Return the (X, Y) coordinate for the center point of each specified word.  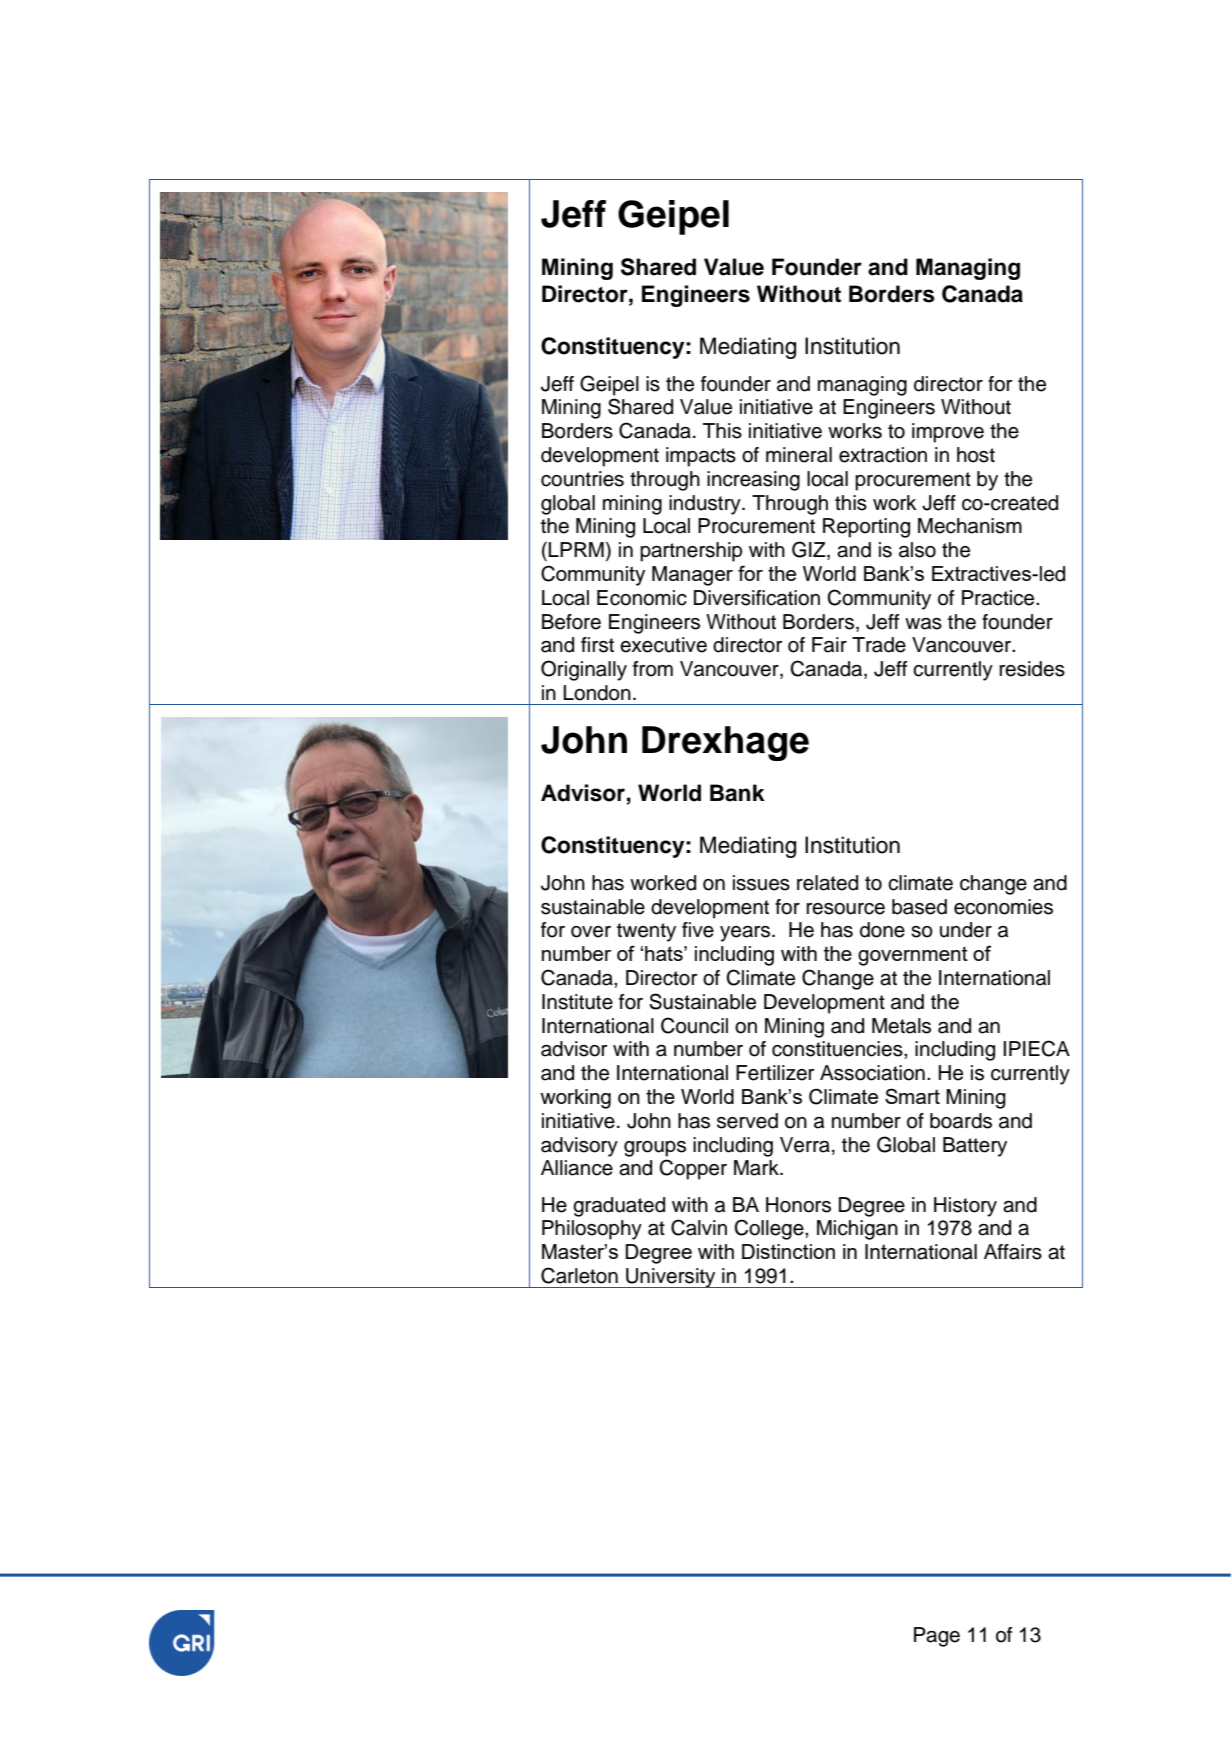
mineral (799, 455)
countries (582, 479)
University (671, 1278)
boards (961, 1121)
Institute (577, 1002)
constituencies (838, 1049)
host (976, 455)
